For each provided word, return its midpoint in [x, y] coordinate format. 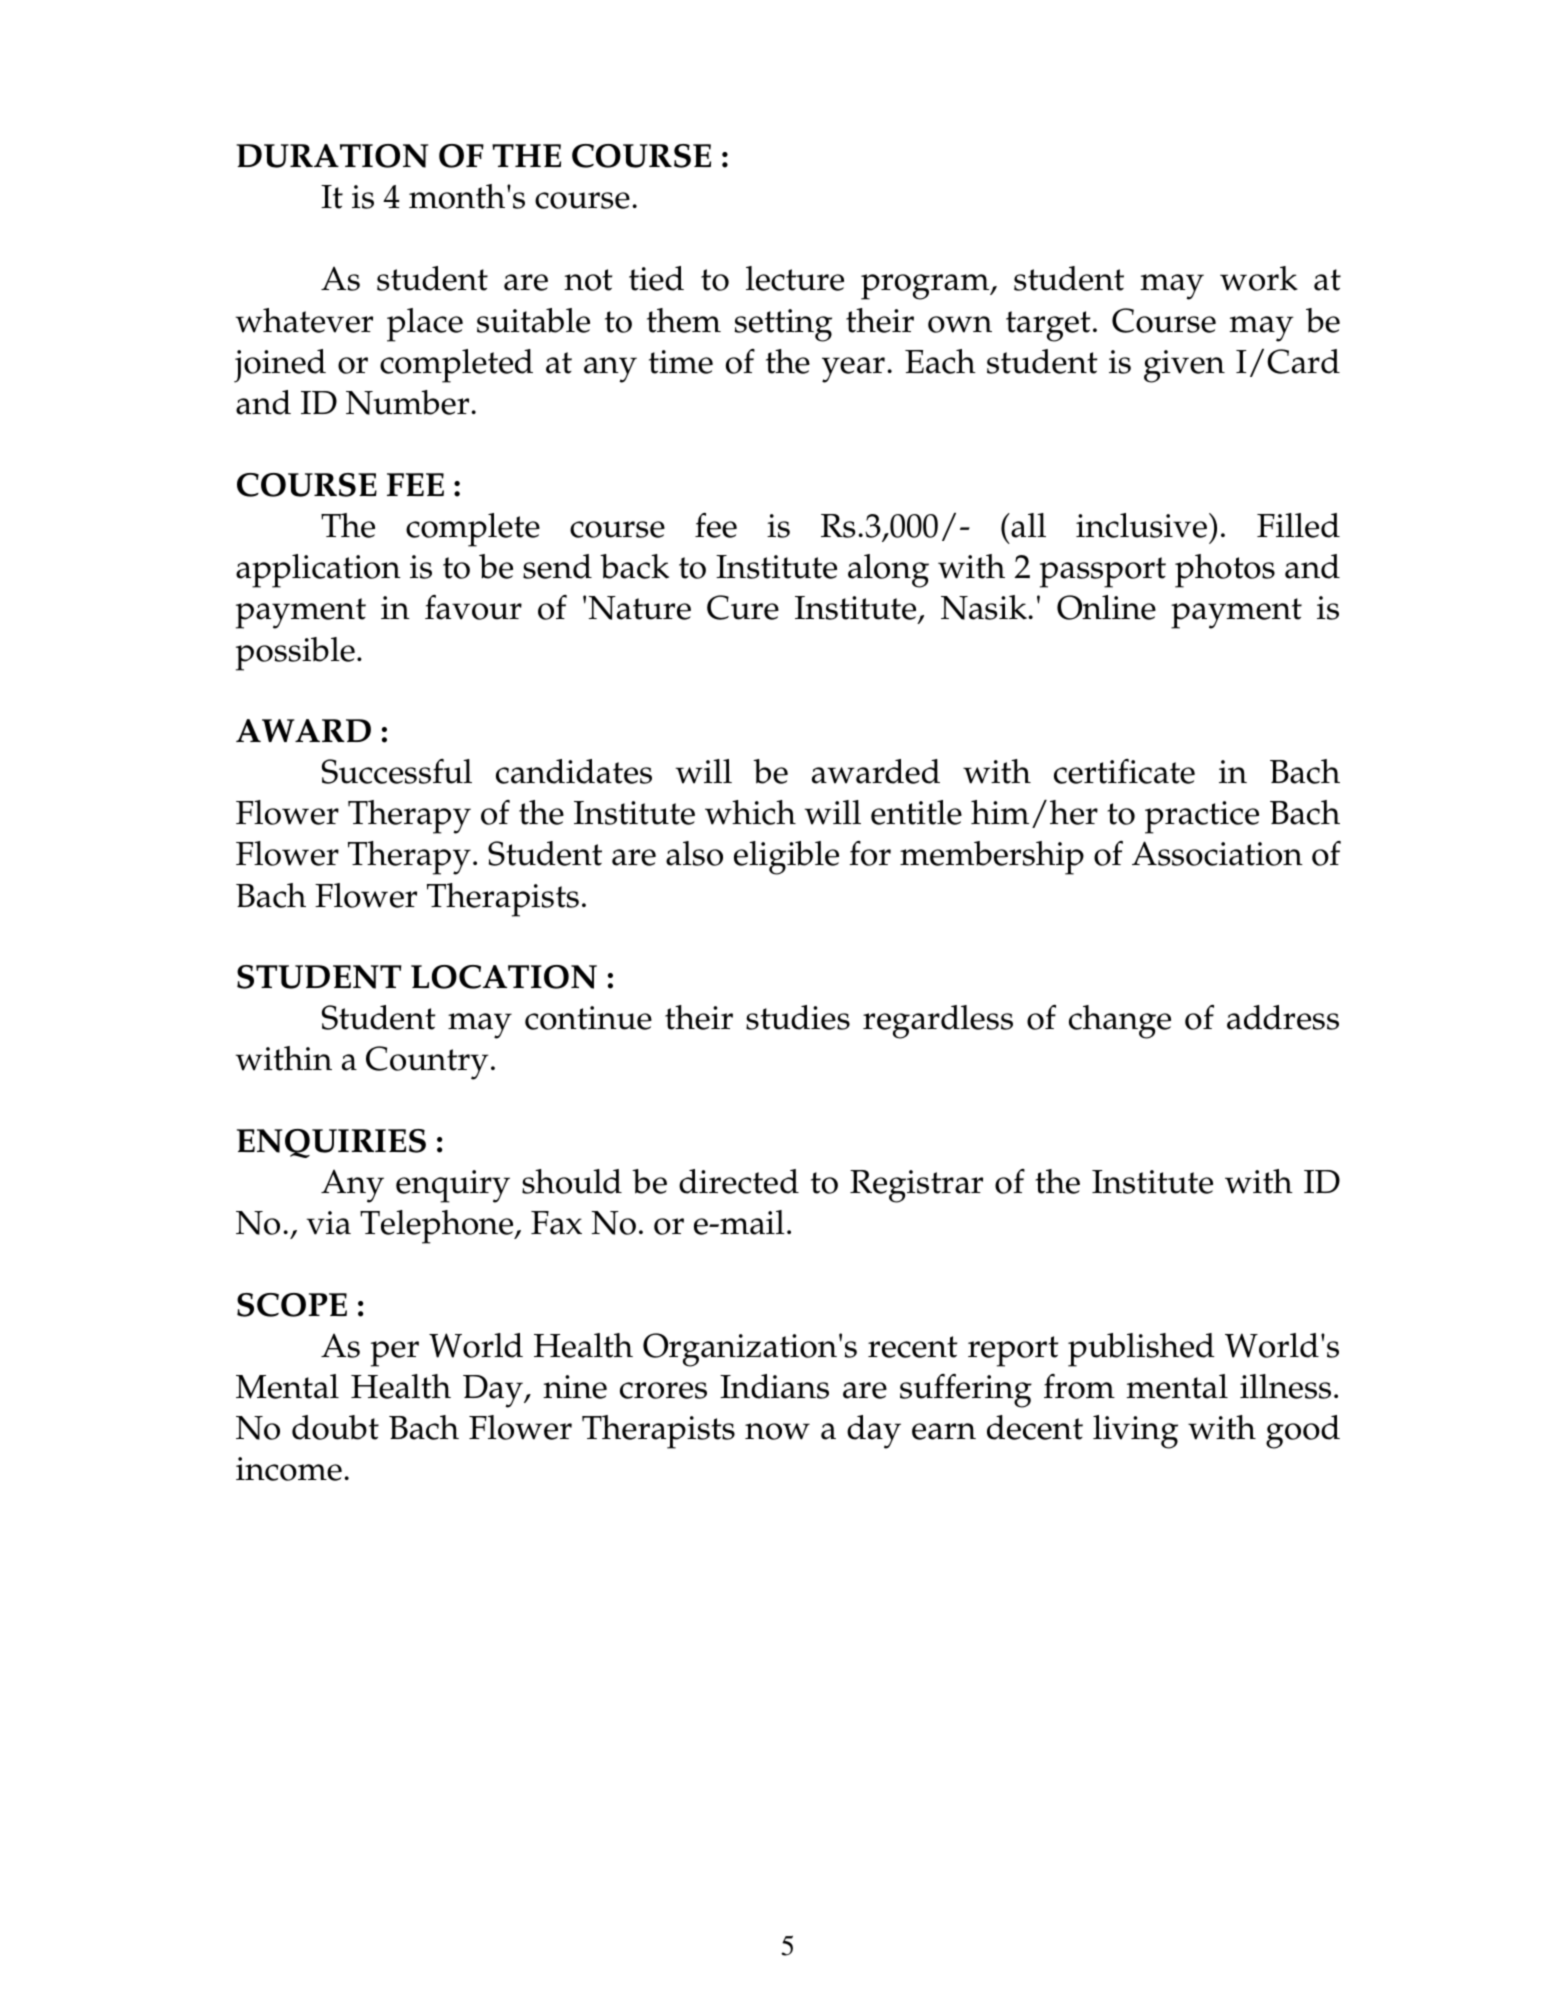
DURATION [332, 156]
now [777, 1431]
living [1135, 1432]
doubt [335, 1427]
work [1259, 278]
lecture [795, 278]
